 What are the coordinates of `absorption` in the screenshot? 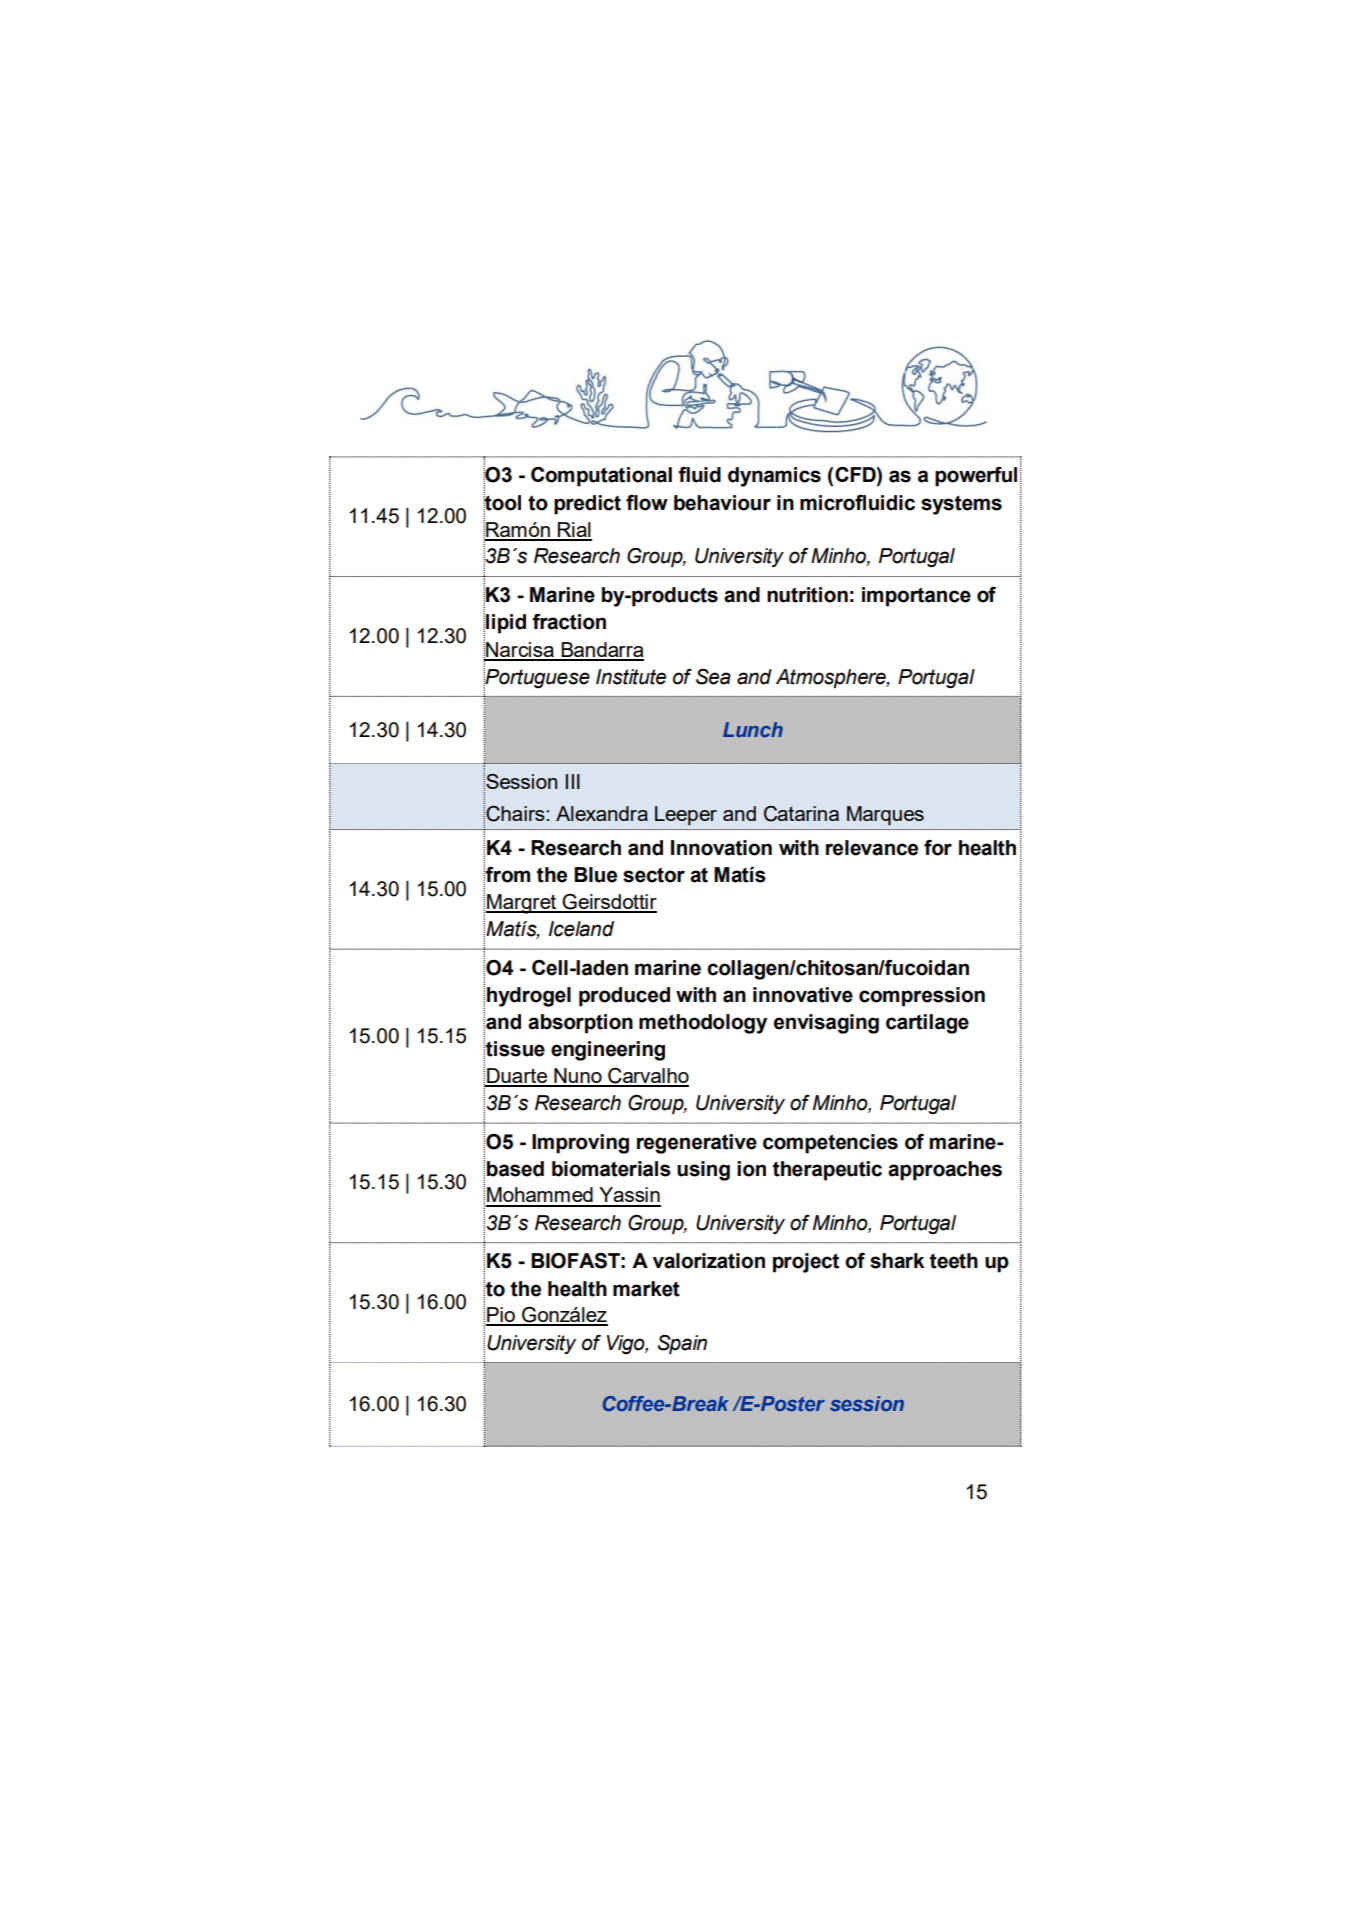 It's located at (580, 1024).
